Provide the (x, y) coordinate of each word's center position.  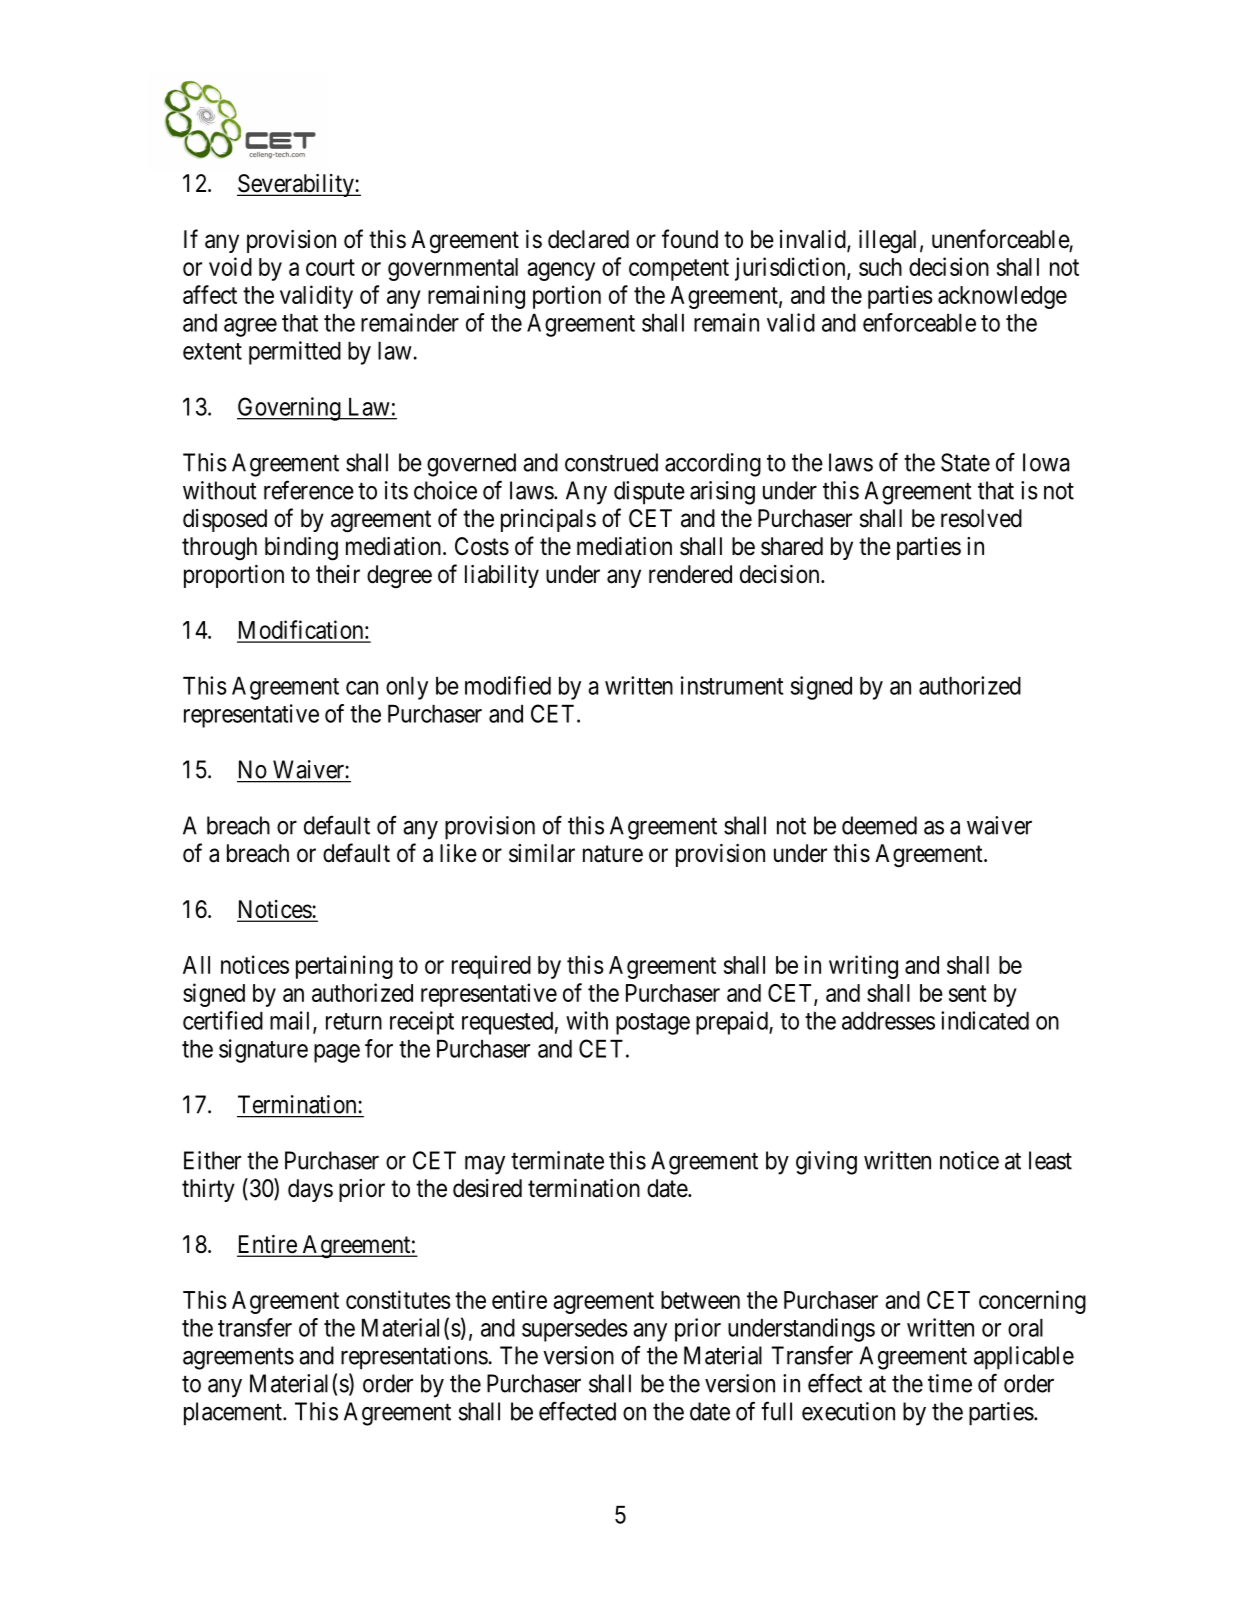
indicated (985, 1020)
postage (653, 1024)
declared (588, 239)
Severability (296, 185)
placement (234, 1414)
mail (292, 1021)
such (880, 267)
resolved (981, 518)
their (338, 574)
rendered (690, 574)
